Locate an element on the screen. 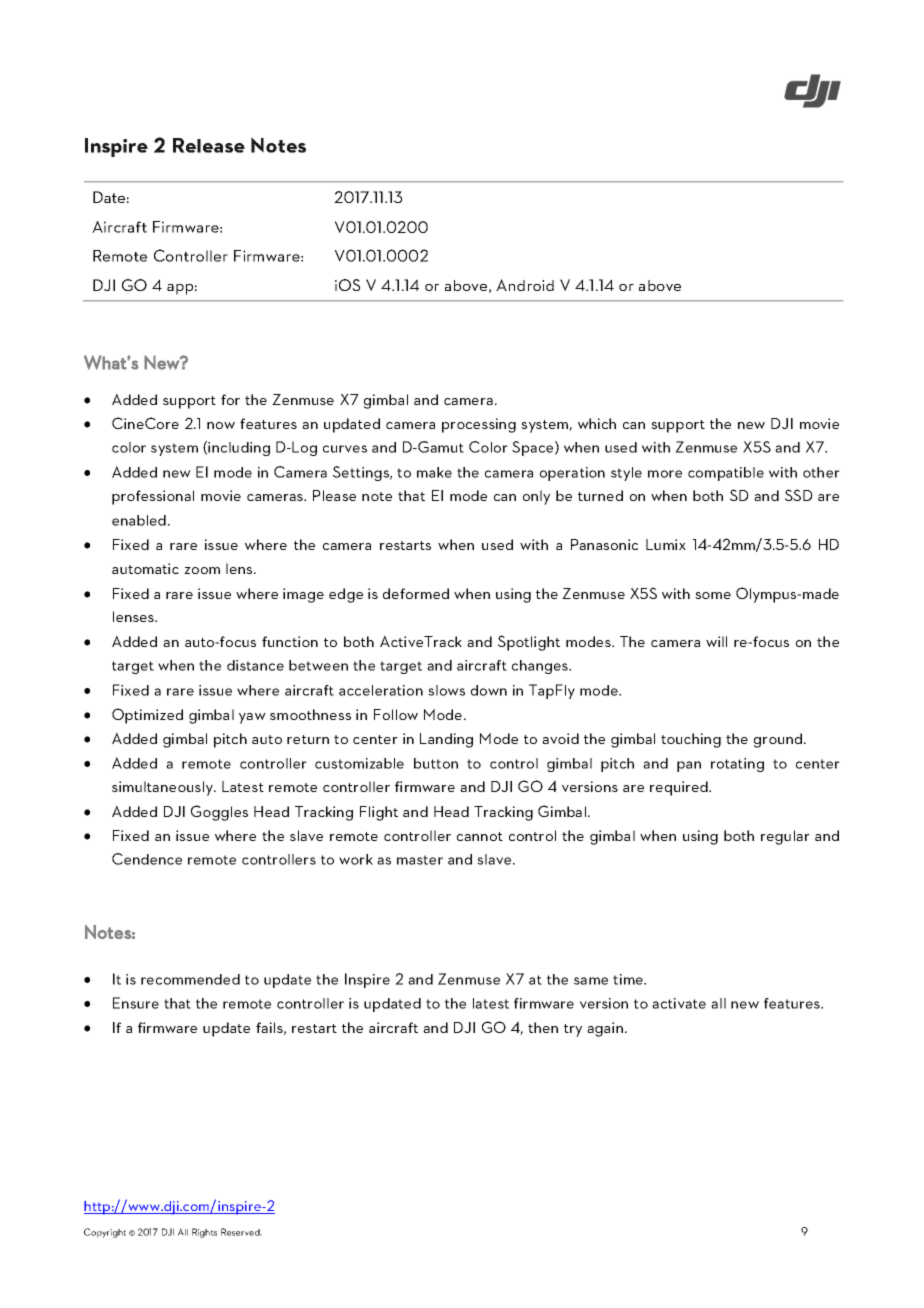 The height and width of the screenshot is (1308, 924). simultaneously is located at coordinates (163, 788).
